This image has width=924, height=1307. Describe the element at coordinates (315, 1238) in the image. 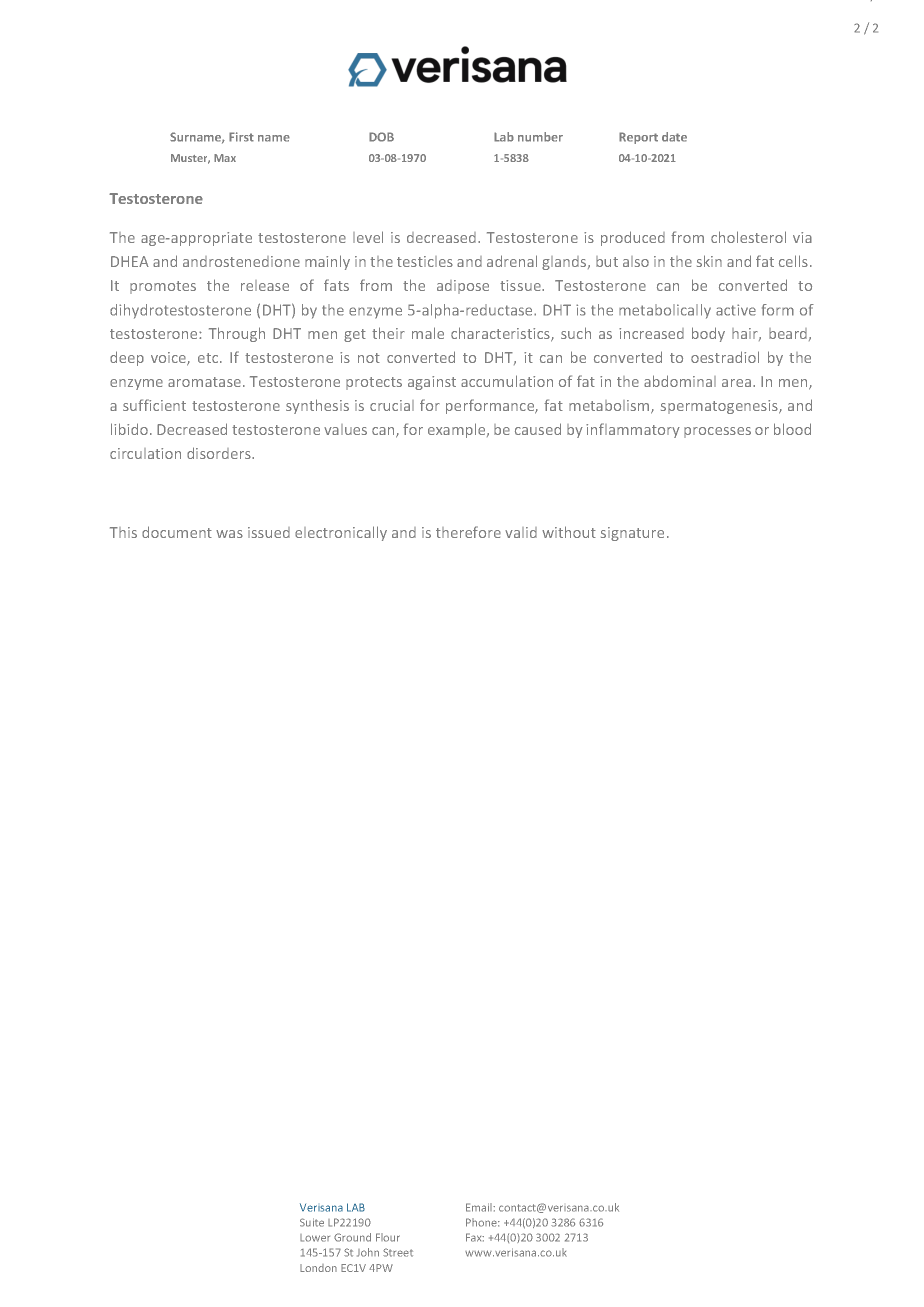

I see `Lower` at that location.
